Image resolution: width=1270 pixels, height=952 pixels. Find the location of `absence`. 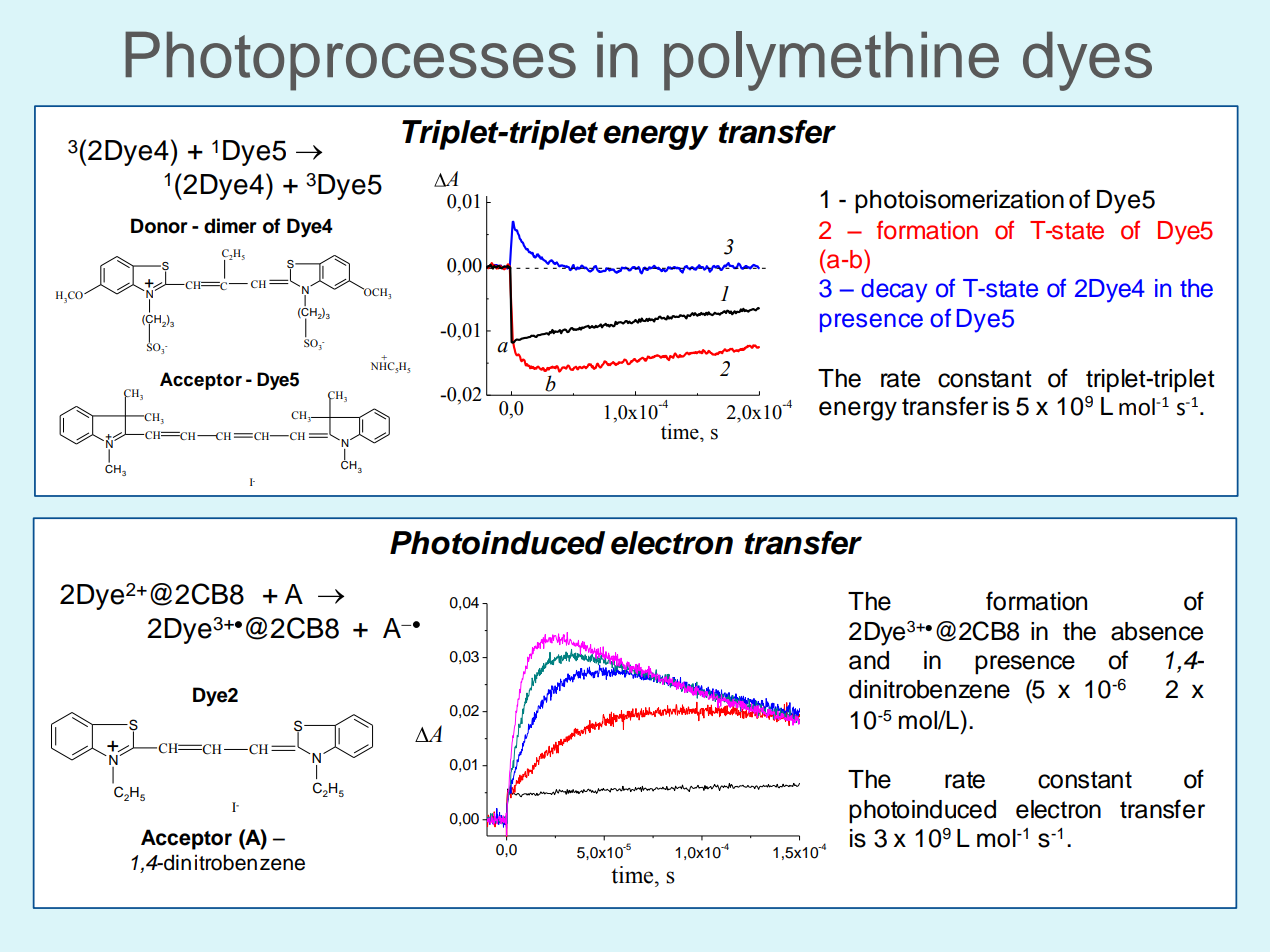

absence is located at coordinates (1157, 631).
